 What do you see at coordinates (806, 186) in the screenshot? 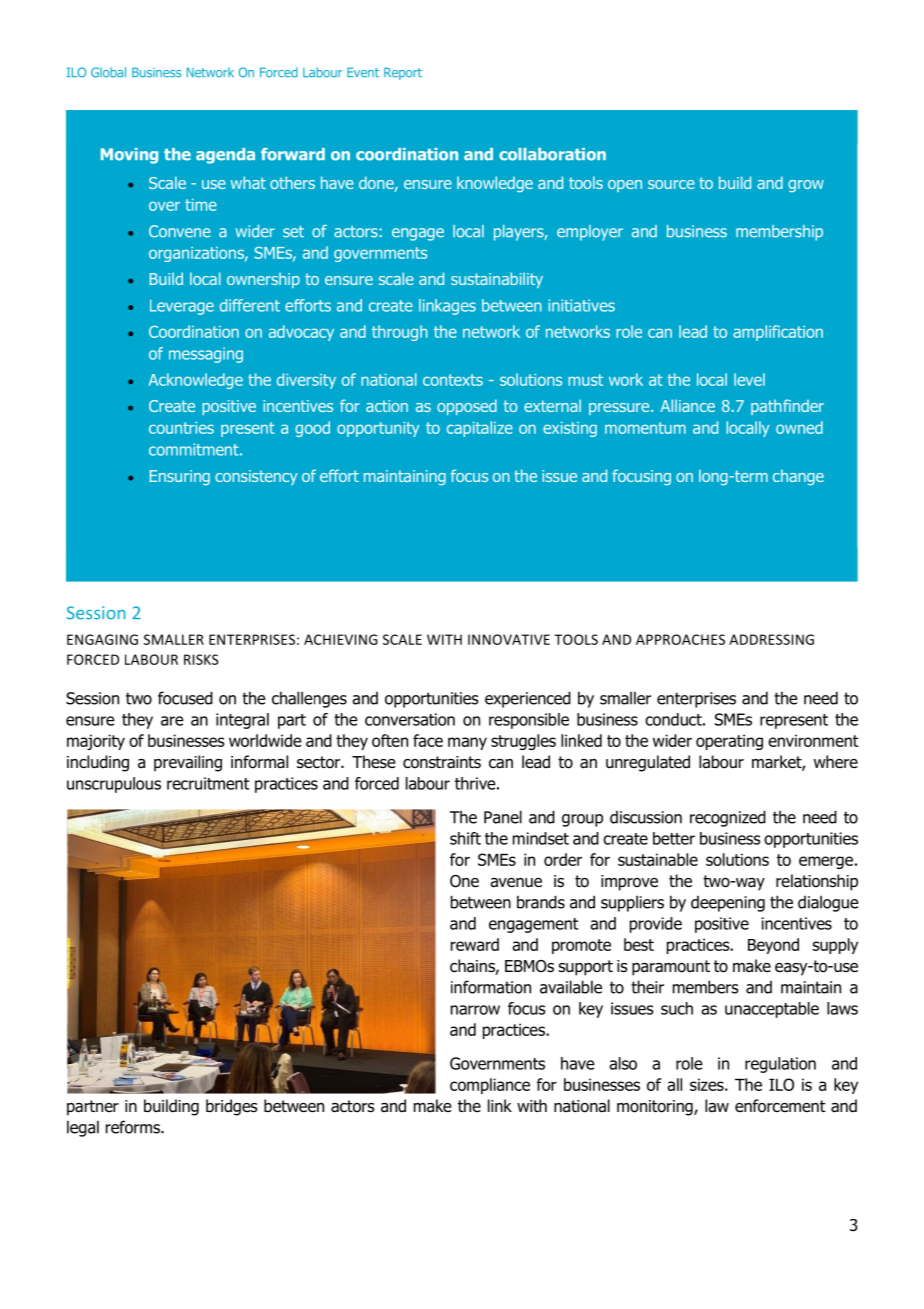
I see `grow` at bounding box center [806, 186].
